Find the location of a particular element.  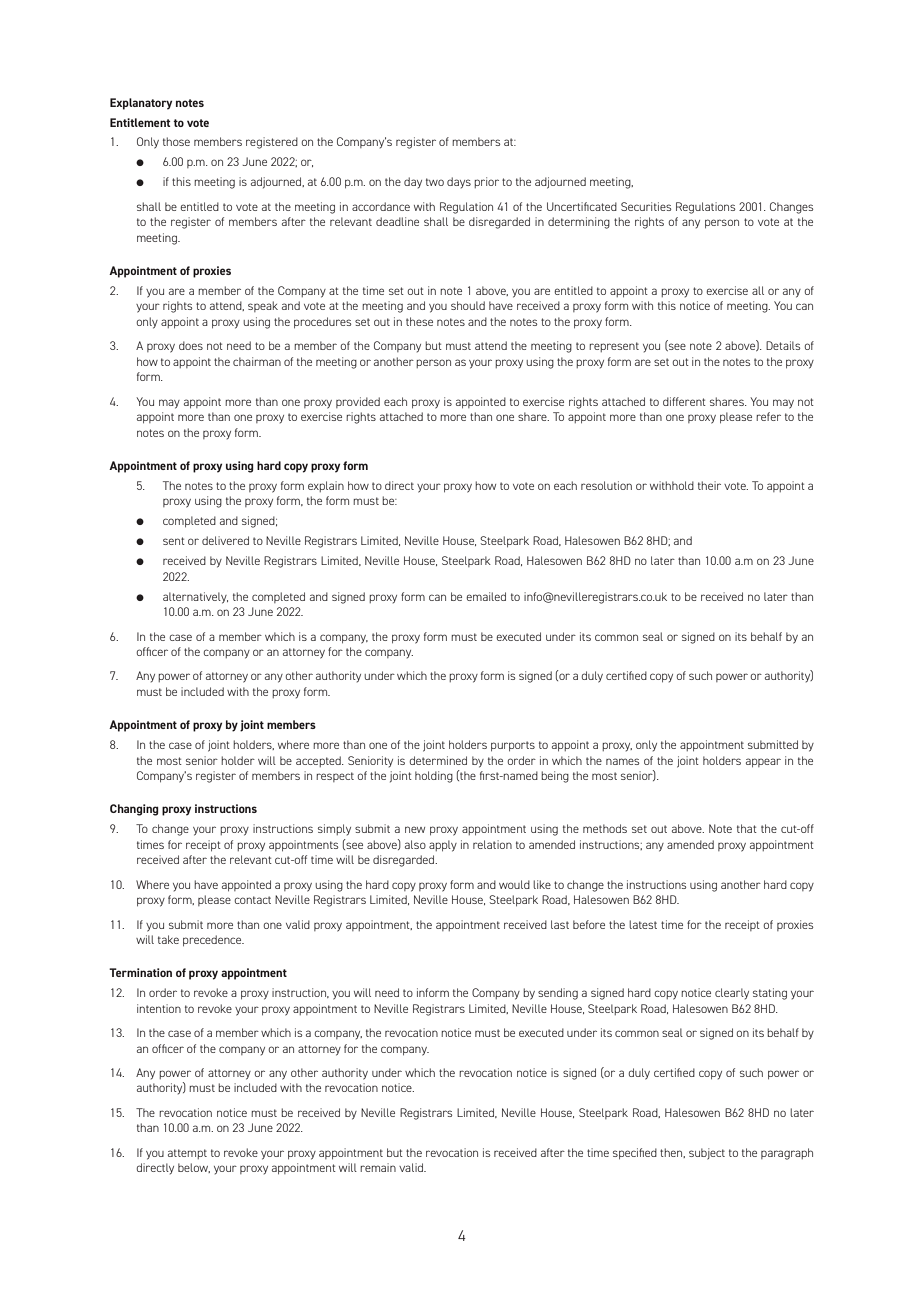

latest is located at coordinates (643, 924).
